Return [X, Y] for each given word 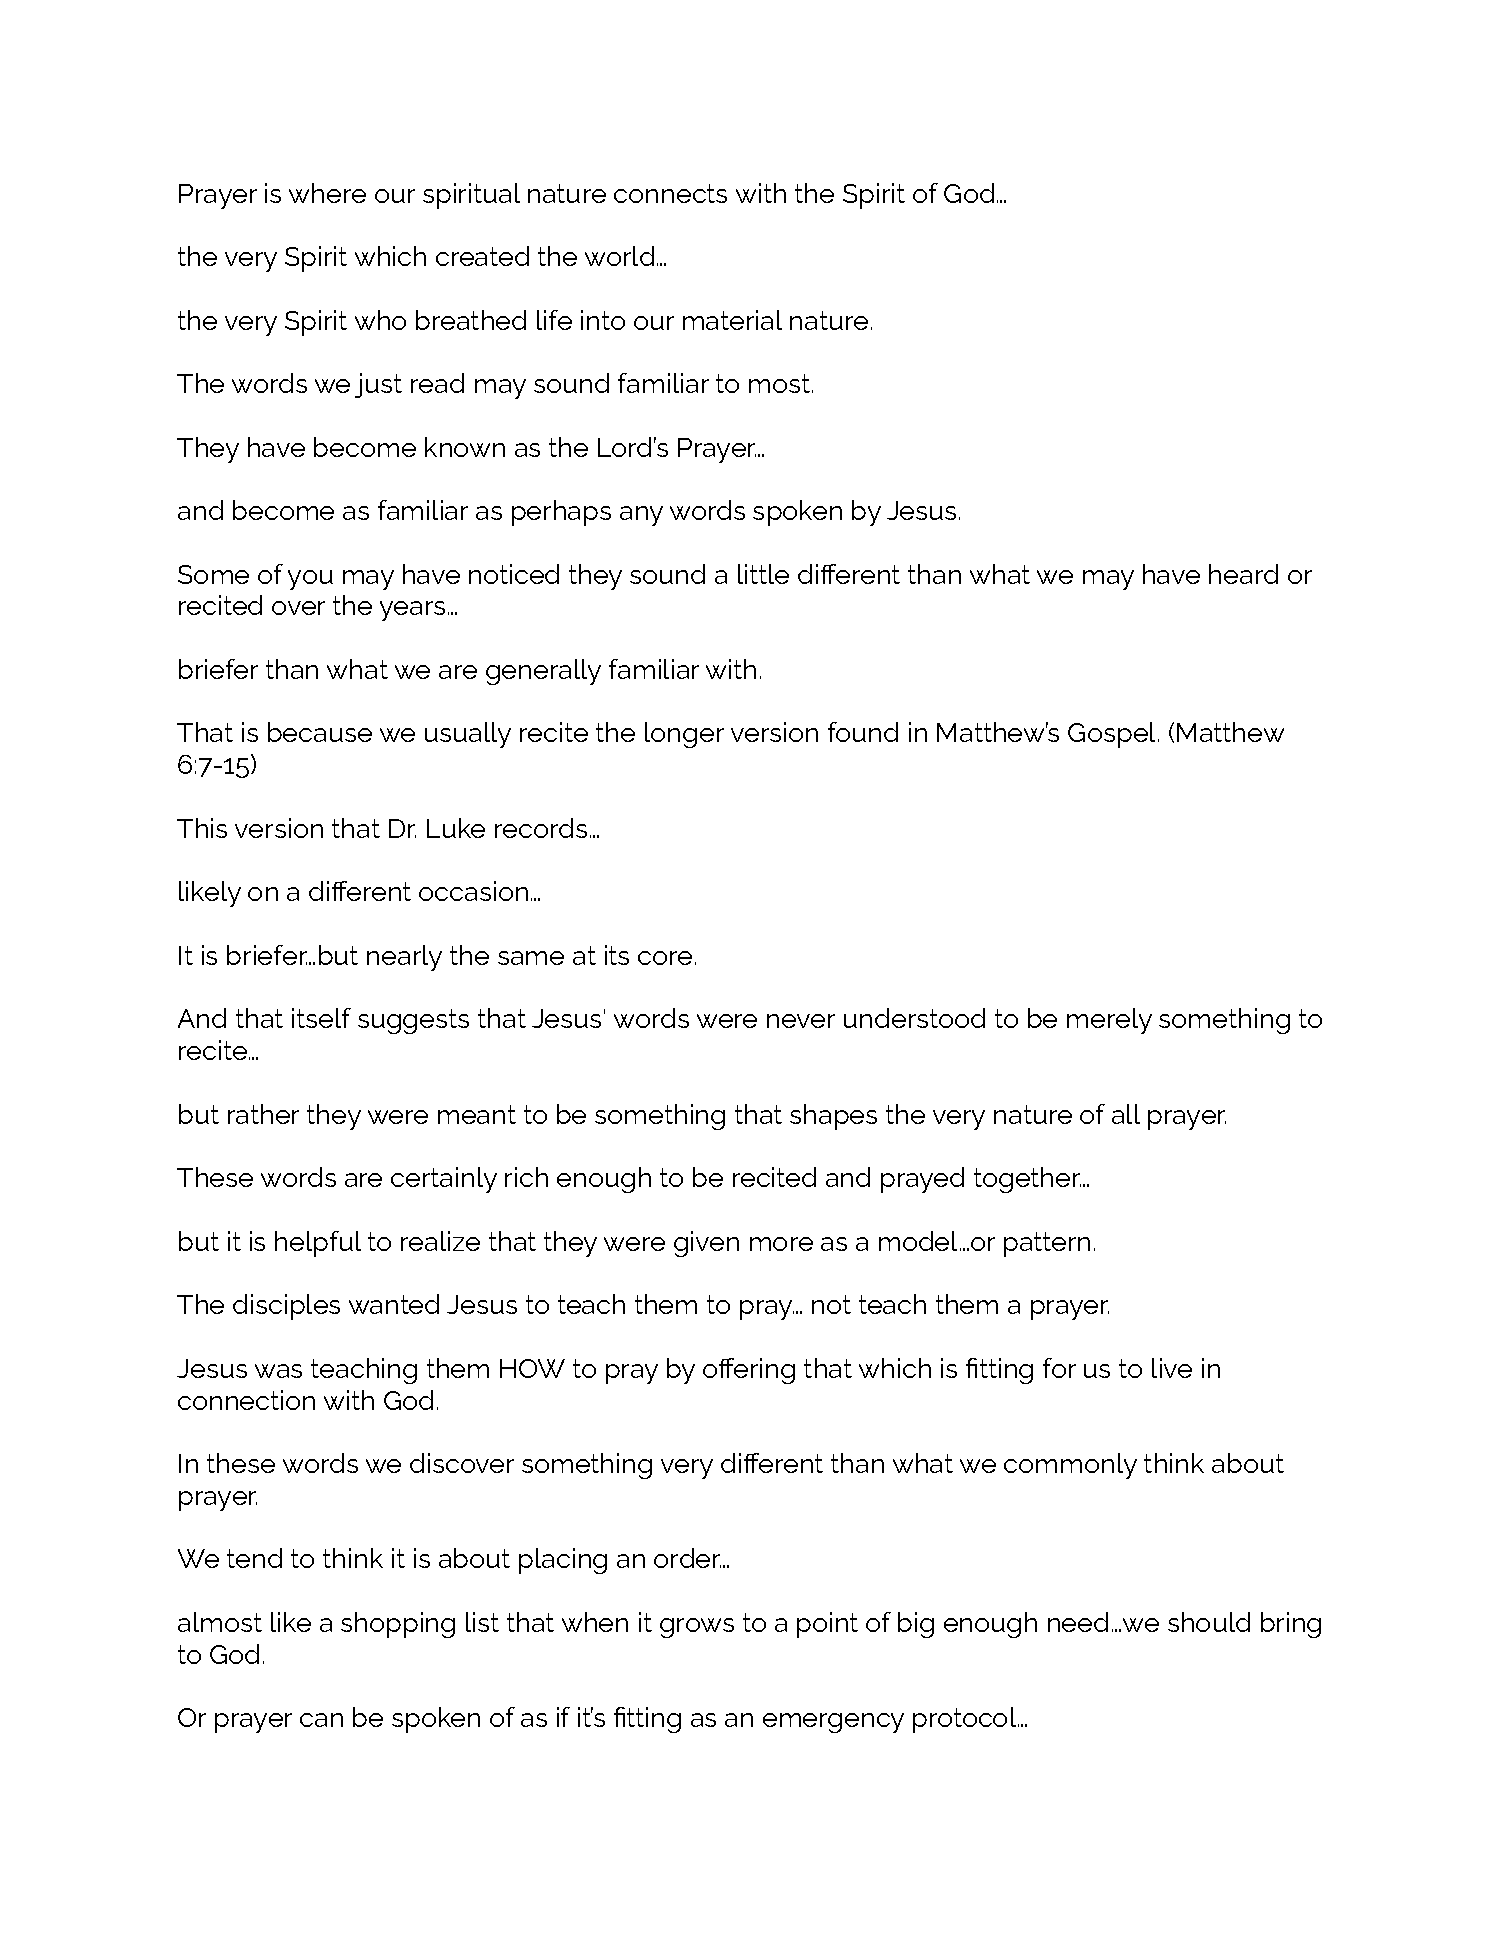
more [781, 1244]
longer [684, 735]
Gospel [1111, 735]
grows [697, 1628]
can [321, 1720]
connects [670, 193]
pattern [1047, 1244]
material [732, 320]
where [327, 193]
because [320, 732]
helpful [318, 1244]
